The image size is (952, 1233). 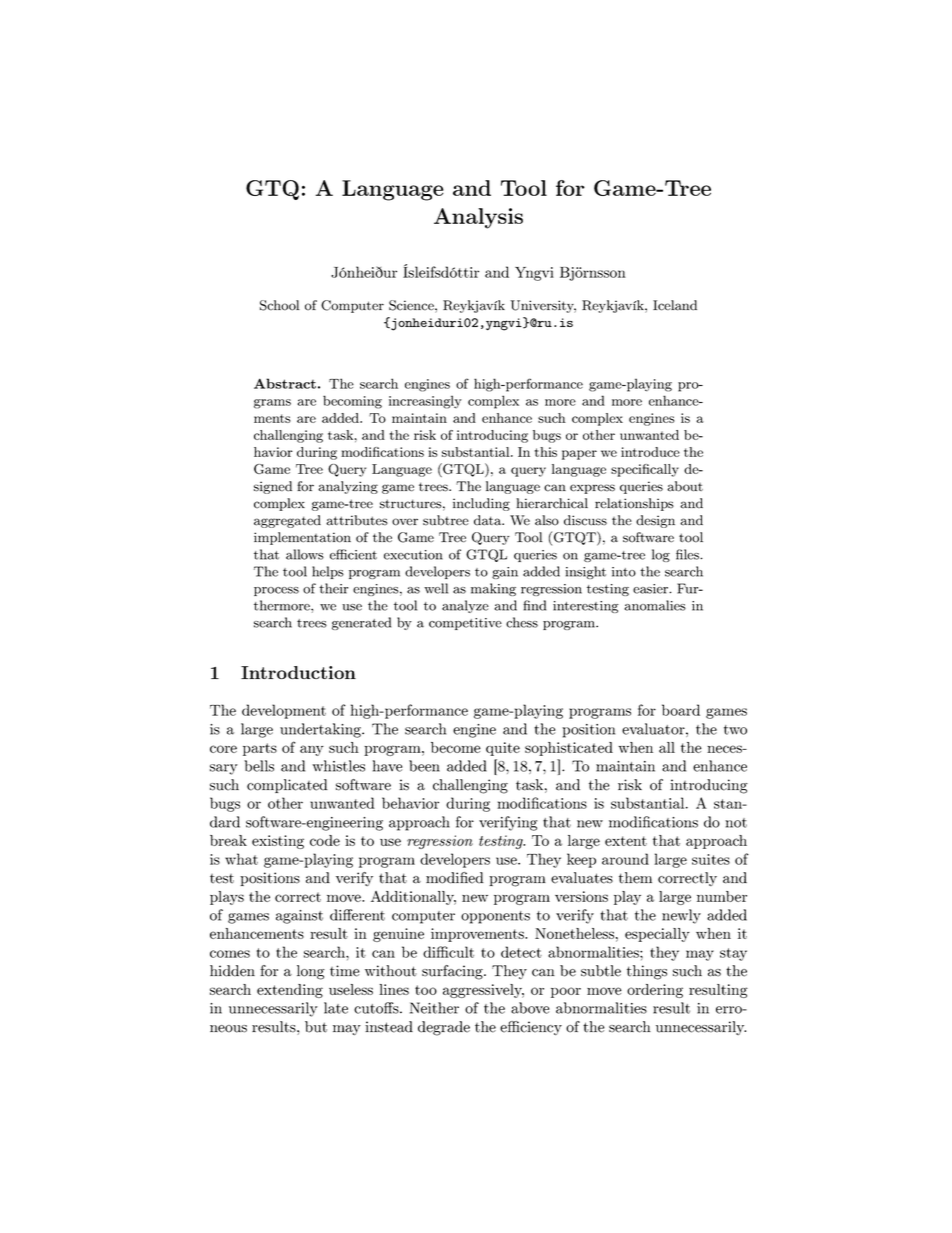 What do you see at coordinates (285, 383) in the document?
I see `Abstract` at bounding box center [285, 383].
